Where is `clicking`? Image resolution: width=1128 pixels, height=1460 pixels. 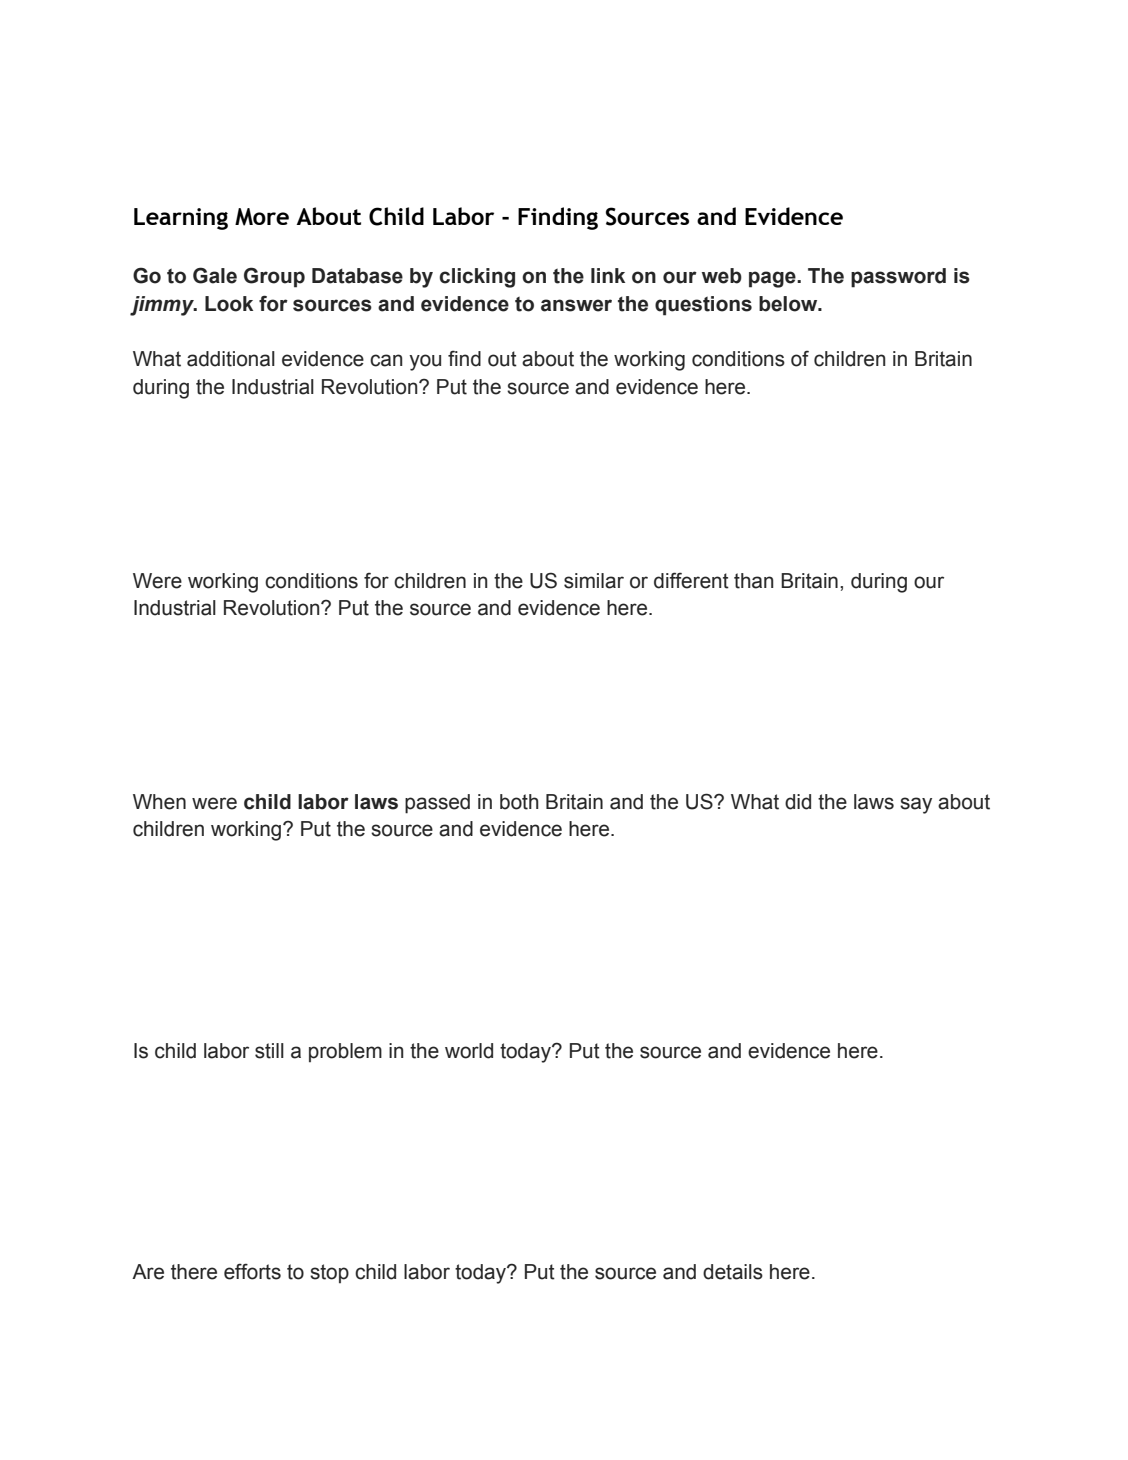 clicking is located at coordinates (477, 278).
